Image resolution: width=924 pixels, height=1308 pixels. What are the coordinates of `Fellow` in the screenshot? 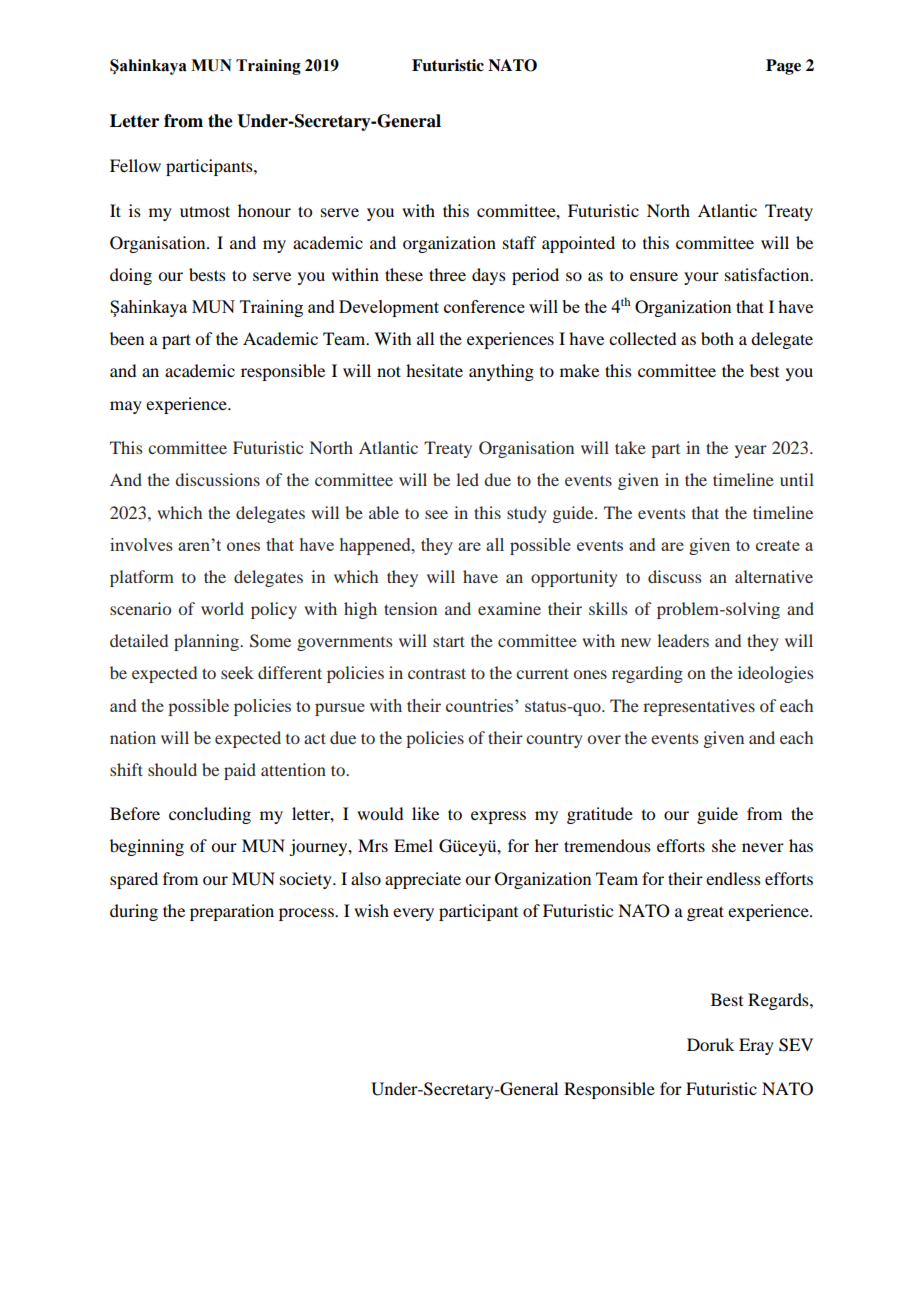 It's located at (135, 165).
